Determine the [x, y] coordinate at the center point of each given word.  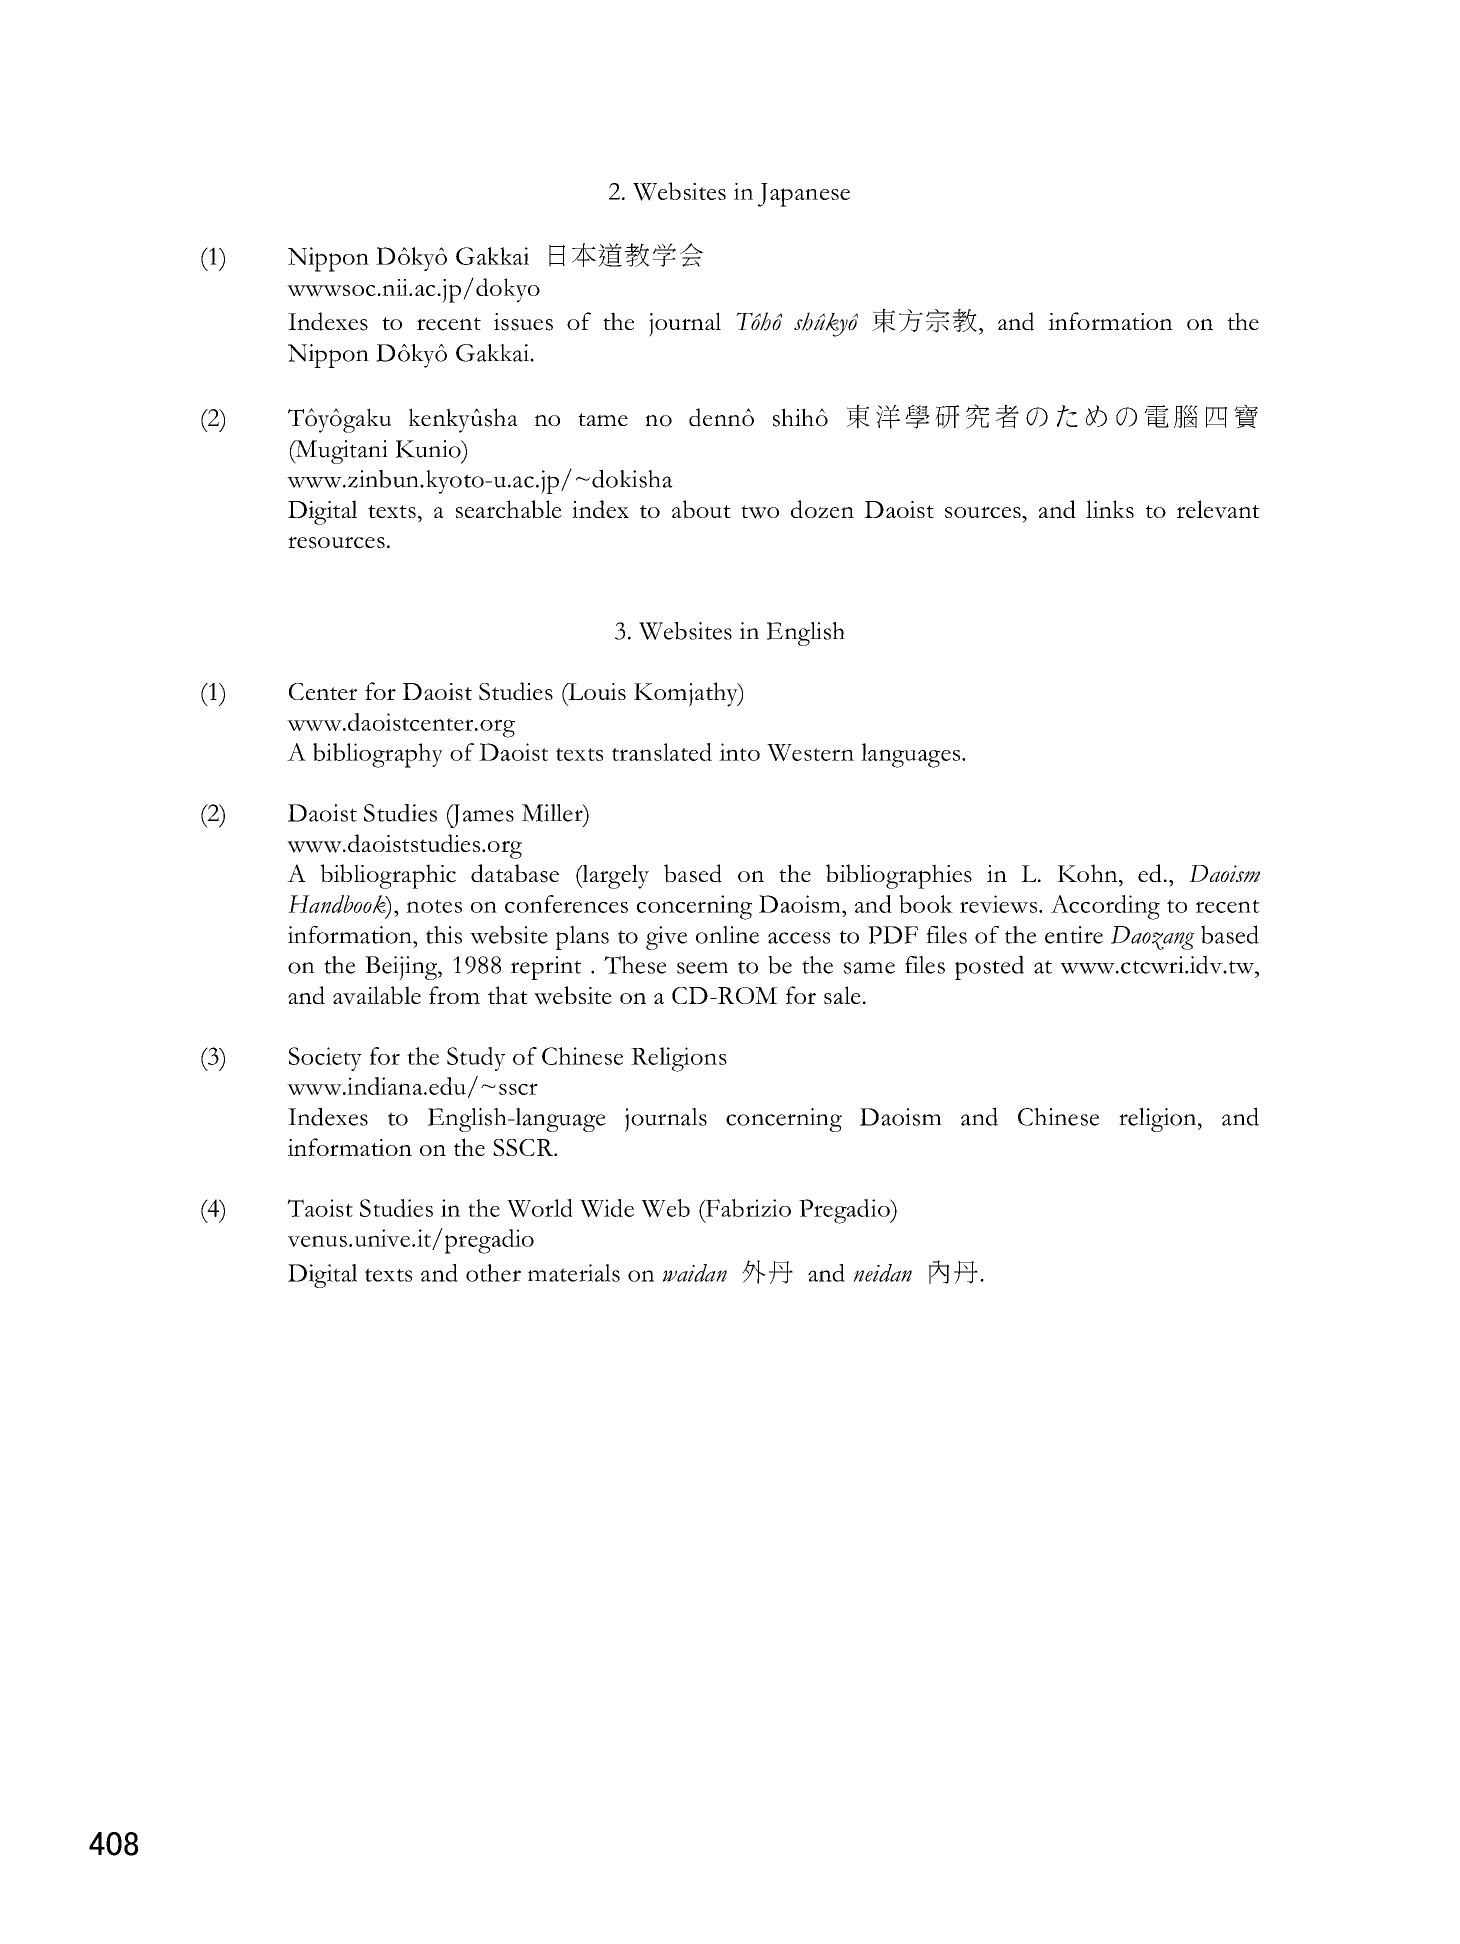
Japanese [804, 195]
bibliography [378, 755]
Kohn [1088, 873]
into [739, 752]
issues [523, 322]
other [493, 1273]
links [1110, 509]
